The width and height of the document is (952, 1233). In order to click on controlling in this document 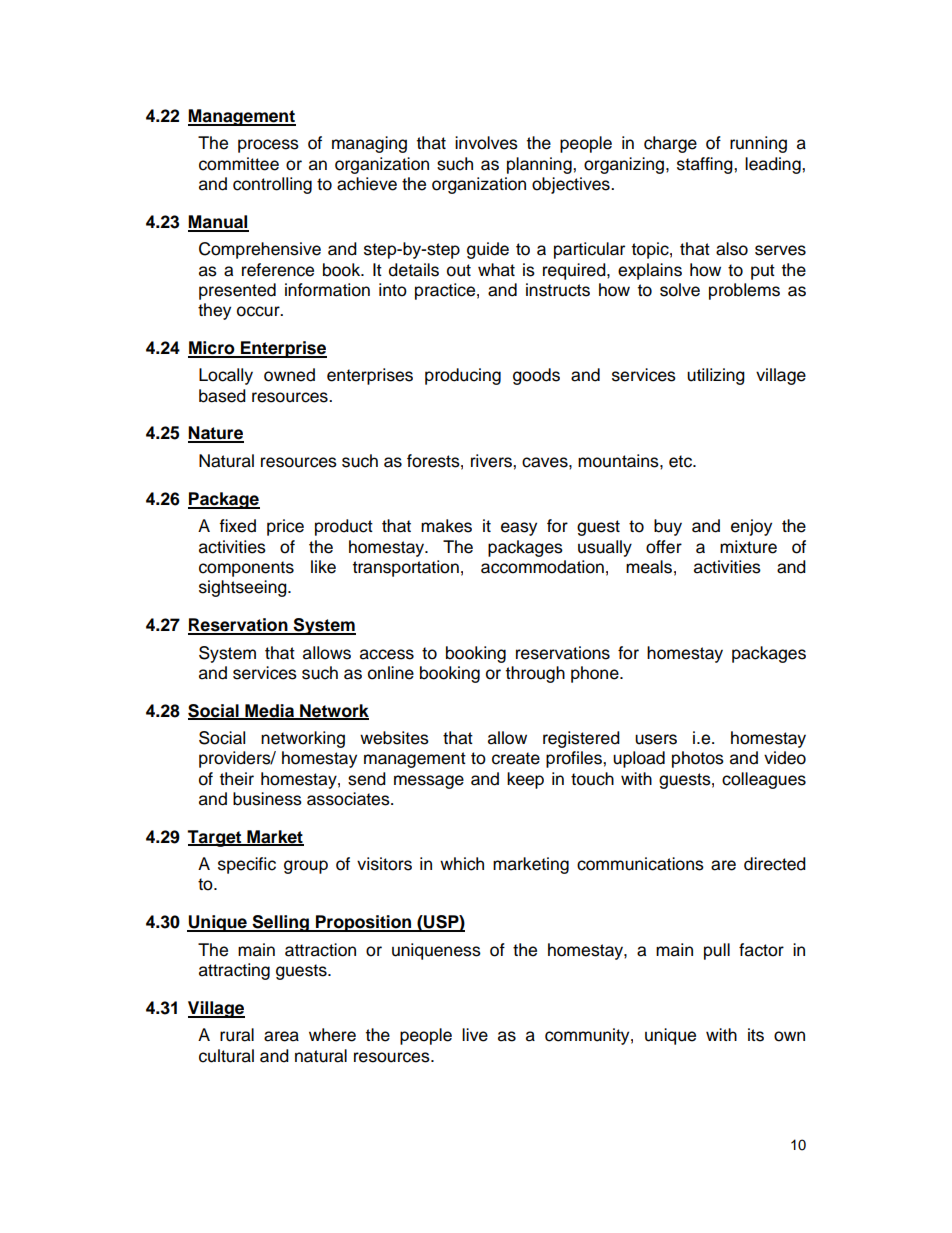, I will do `click(272, 185)`.
